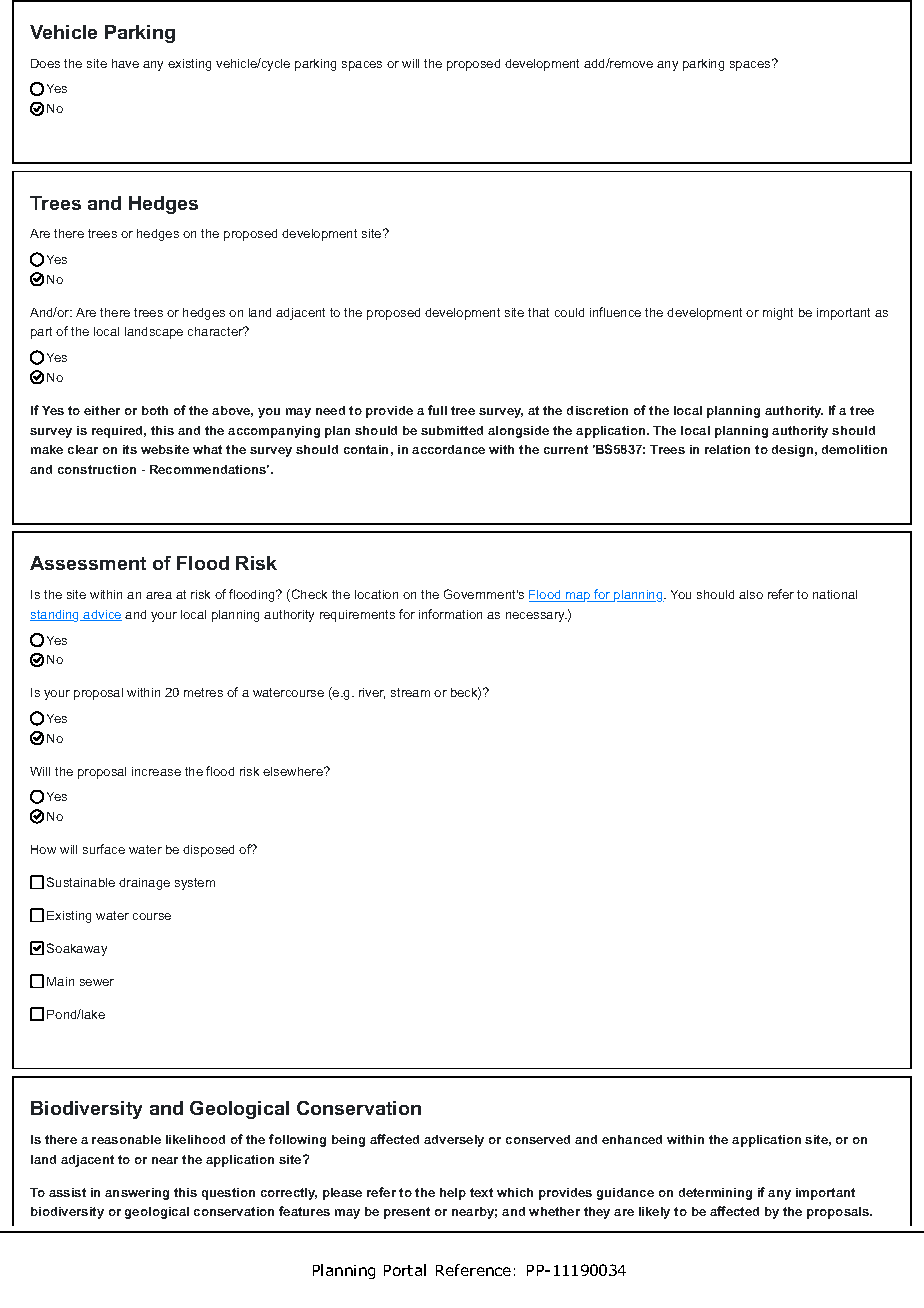 This image has width=924, height=1308. What do you see at coordinates (130, 449) in the image?
I see `its` at bounding box center [130, 449].
